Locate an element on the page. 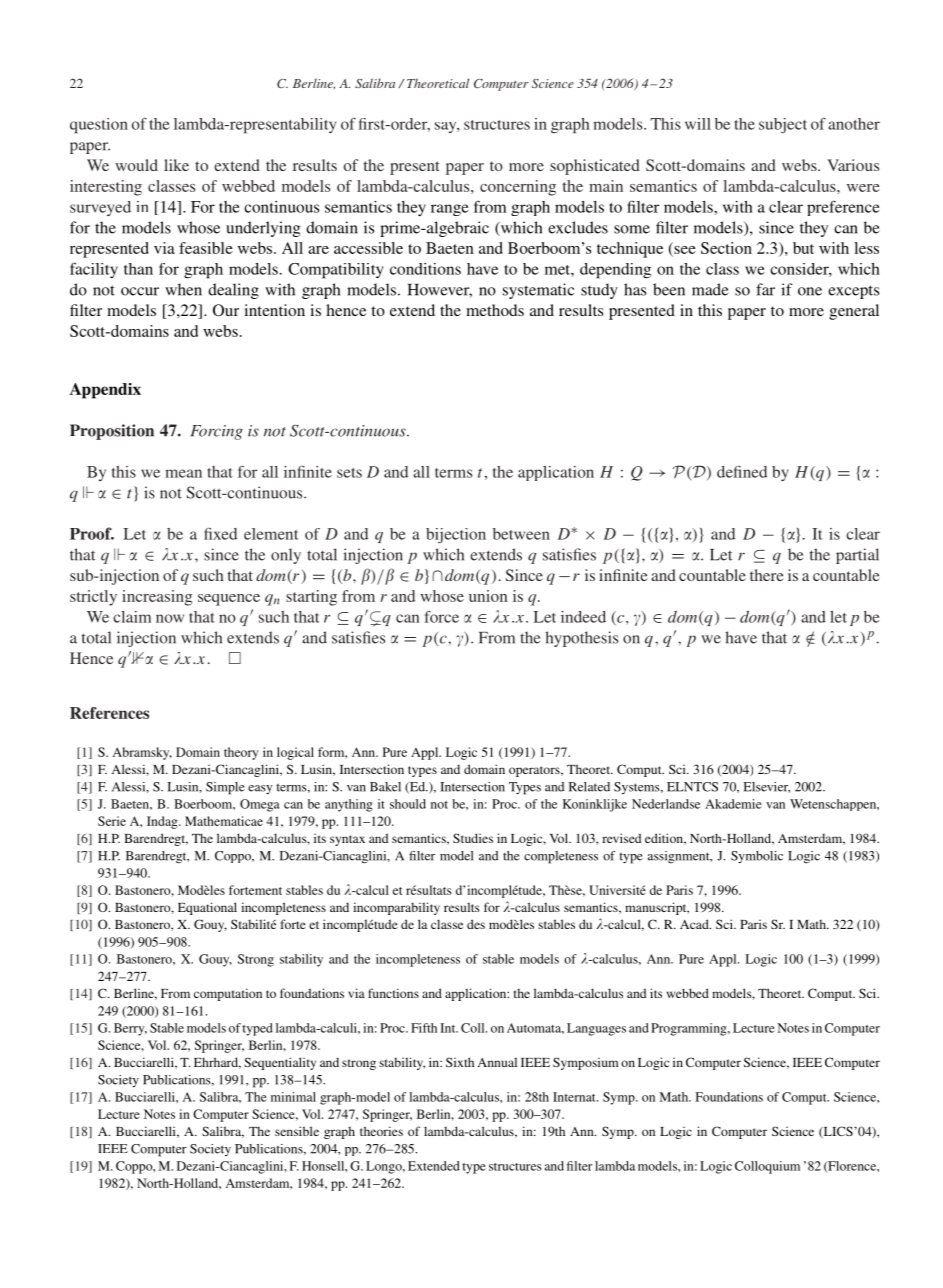 The height and width of the page is (1288, 943). now is located at coordinates (170, 618).
